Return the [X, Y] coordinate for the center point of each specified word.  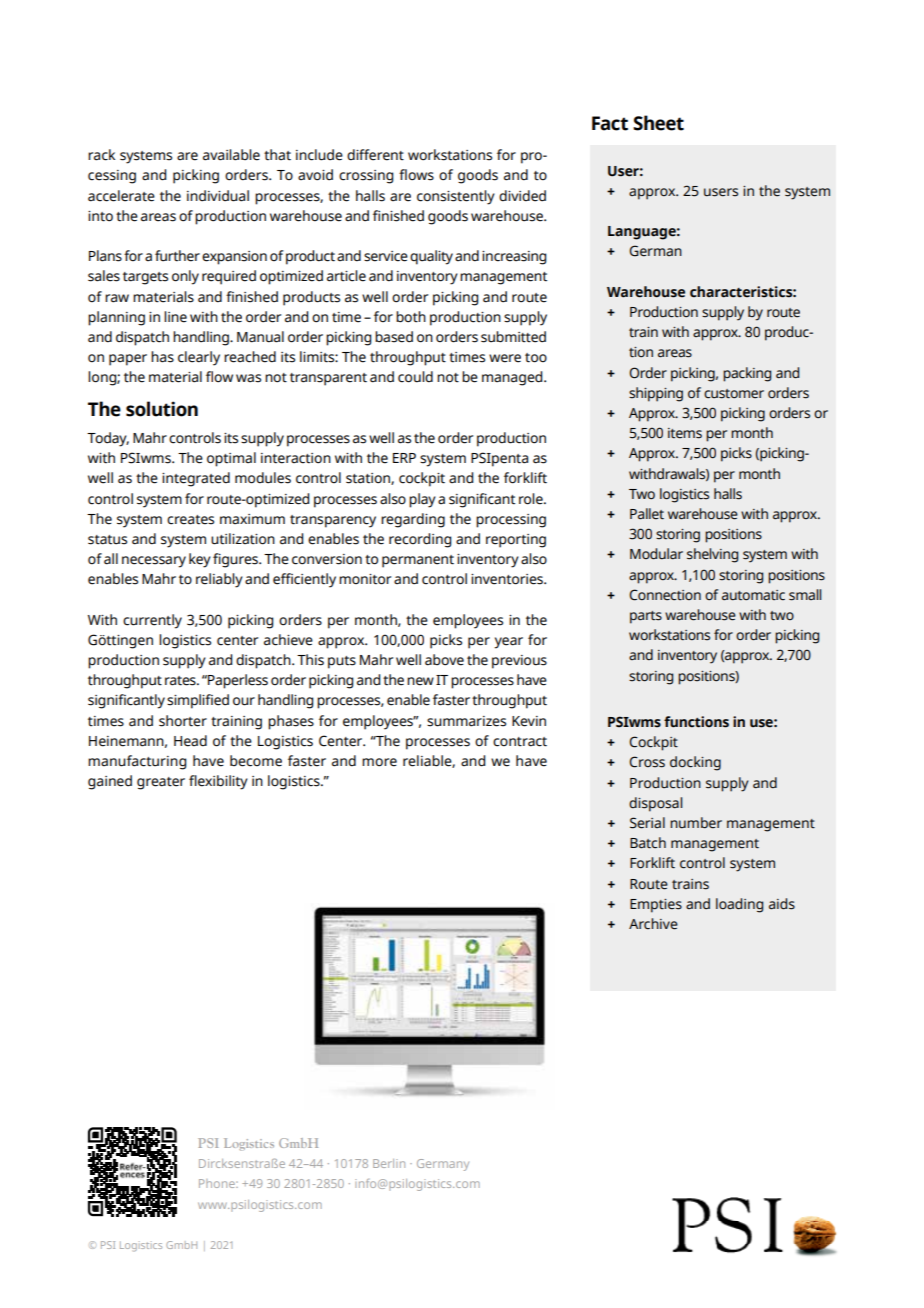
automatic [753, 595]
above [444, 660]
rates [181, 681]
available [231, 155]
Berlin [389, 1163]
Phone [218, 1183]
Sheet [658, 123]
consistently [456, 197]
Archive [653, 924]
